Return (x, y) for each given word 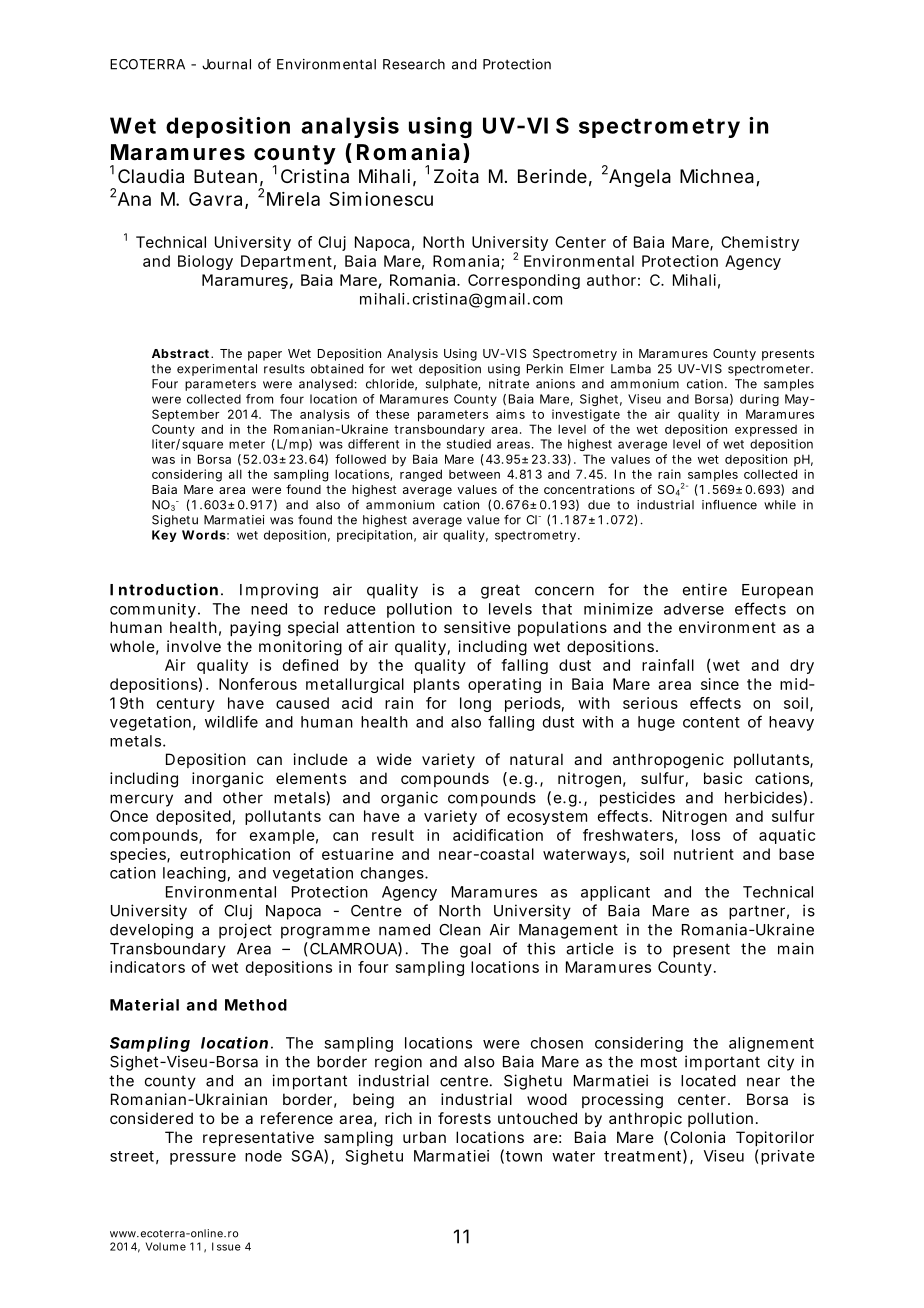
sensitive (477, 627)
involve (194, 646)
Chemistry (760, 243)
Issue (226, 1246)
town (524, 1156)
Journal (226, 64)
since (720, 684)
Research (414, 64)
